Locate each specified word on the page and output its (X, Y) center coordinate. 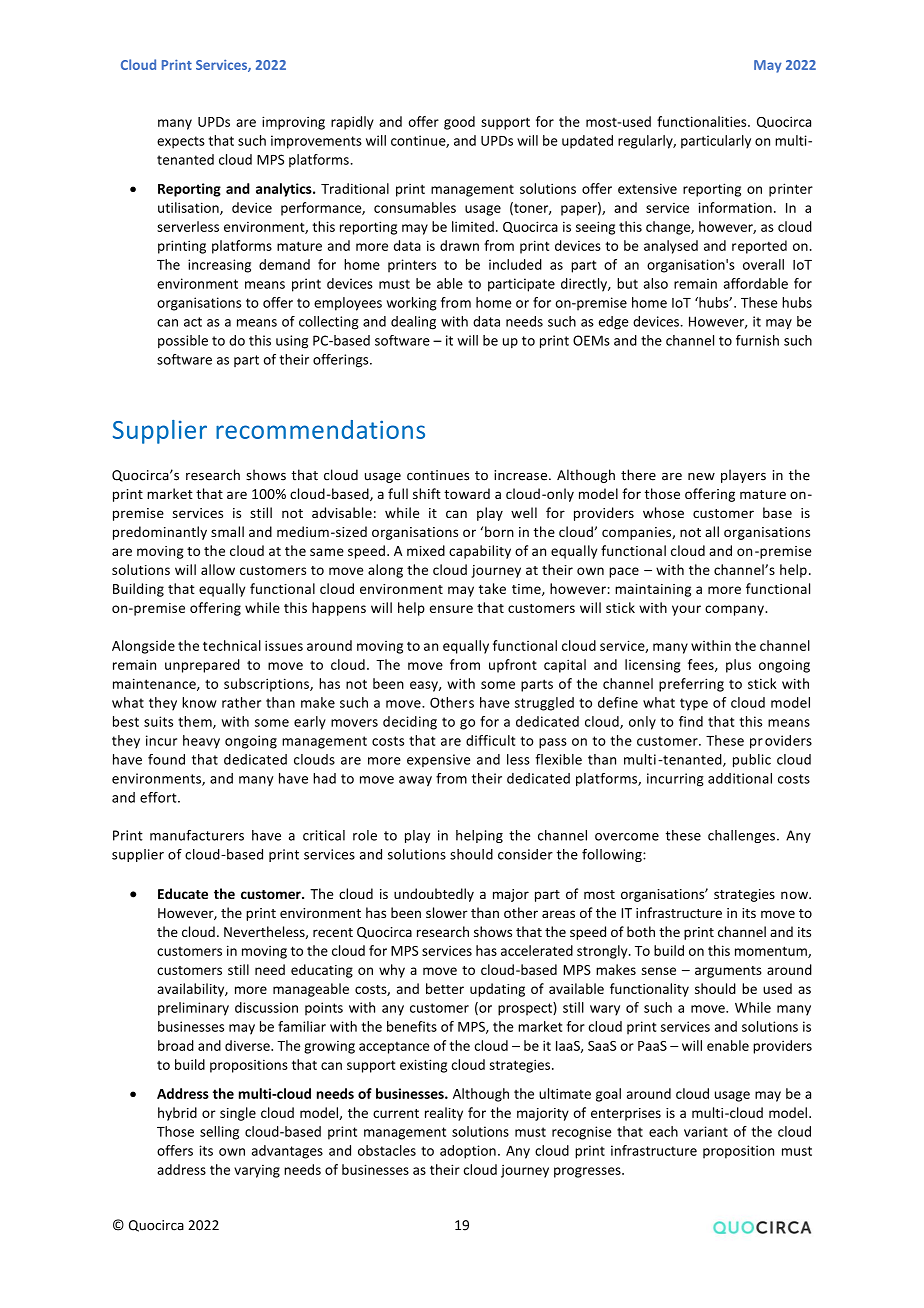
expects (181, 142)
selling (219, 1133)
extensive (647, 188)
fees (702, 665)
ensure (451, 609)
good (459, 123)
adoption (468, 1152)
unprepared (202, 666)
